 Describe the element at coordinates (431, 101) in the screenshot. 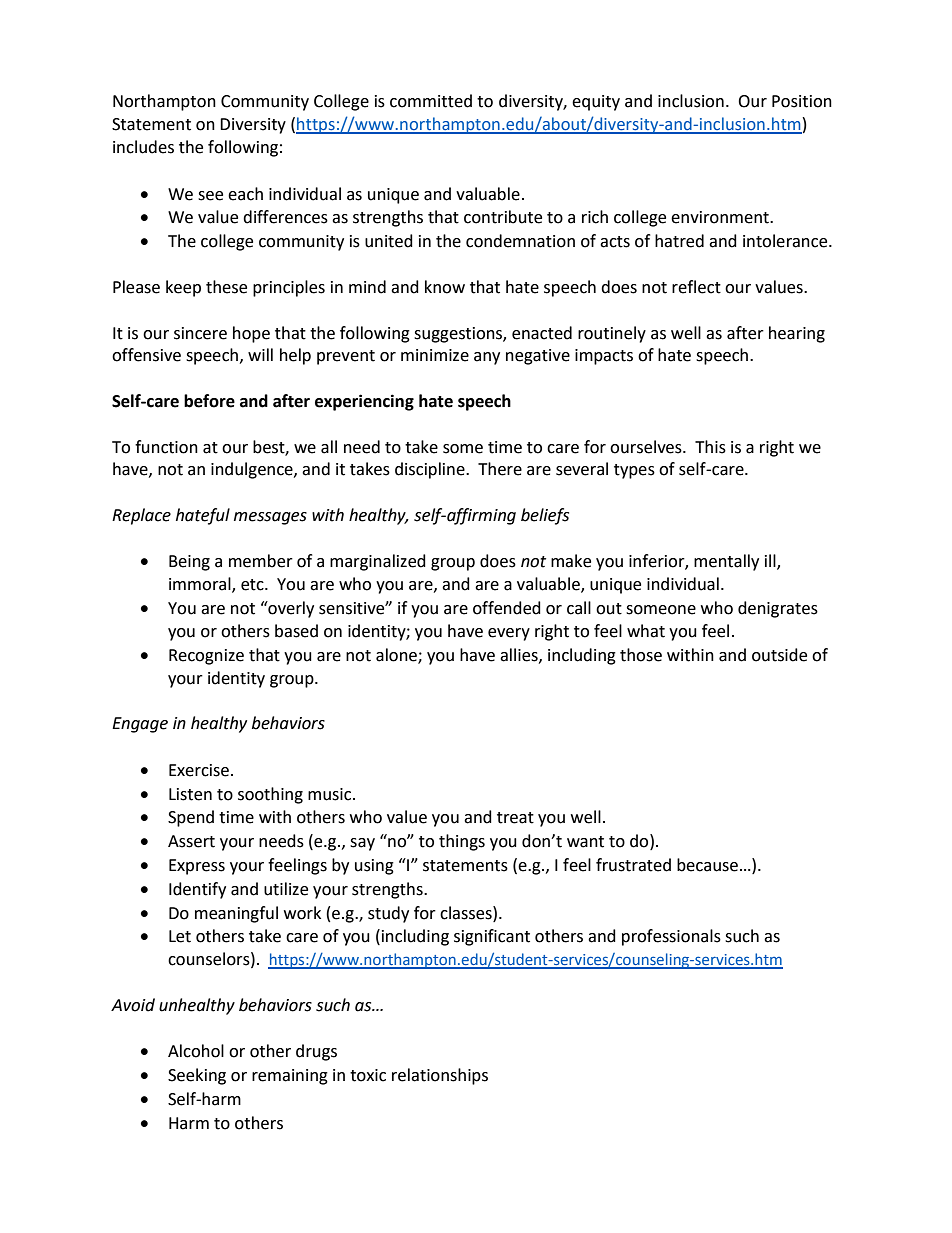

I see `committed` at that location.
